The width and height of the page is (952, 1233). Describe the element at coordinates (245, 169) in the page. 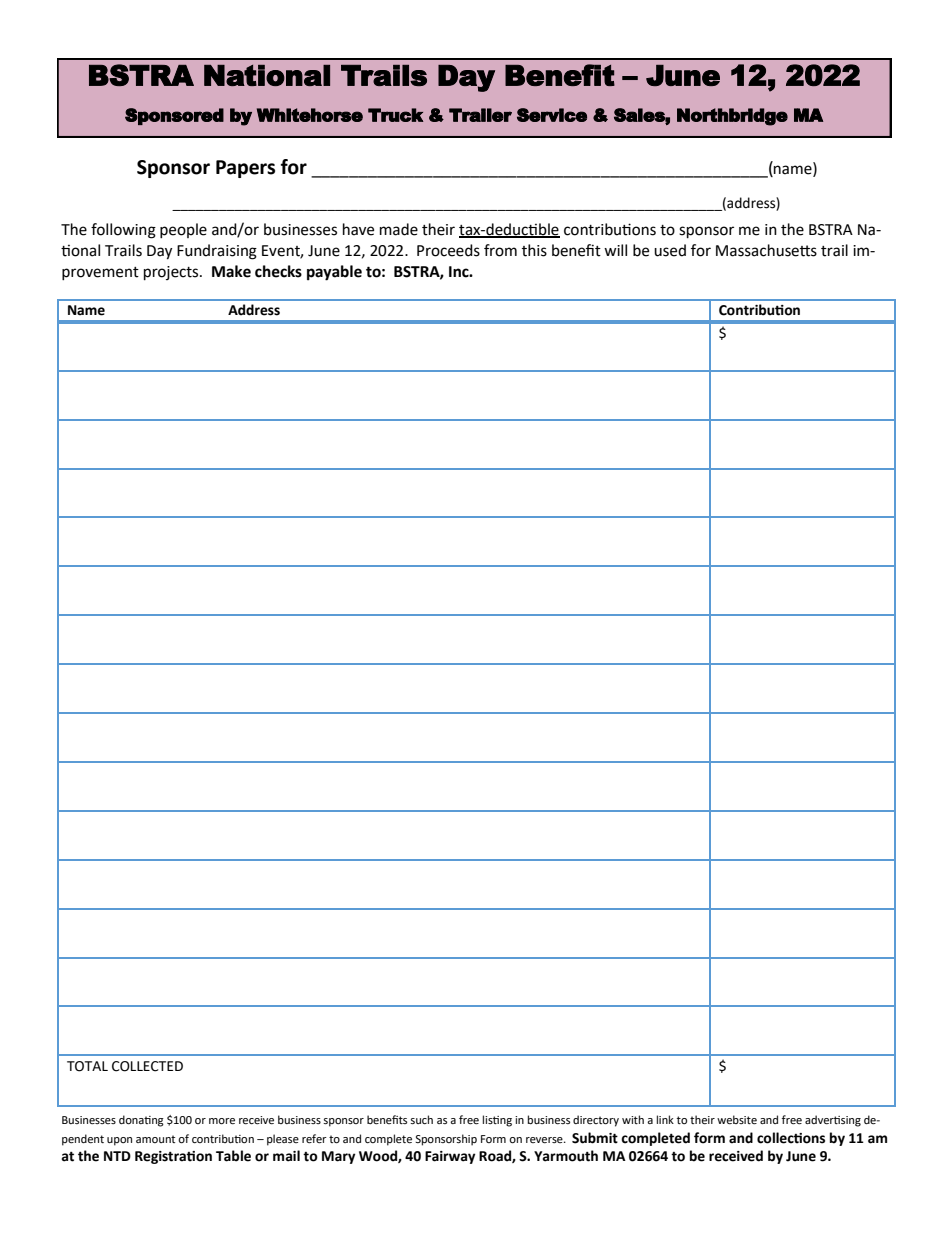

I see `Papers` at that location.
